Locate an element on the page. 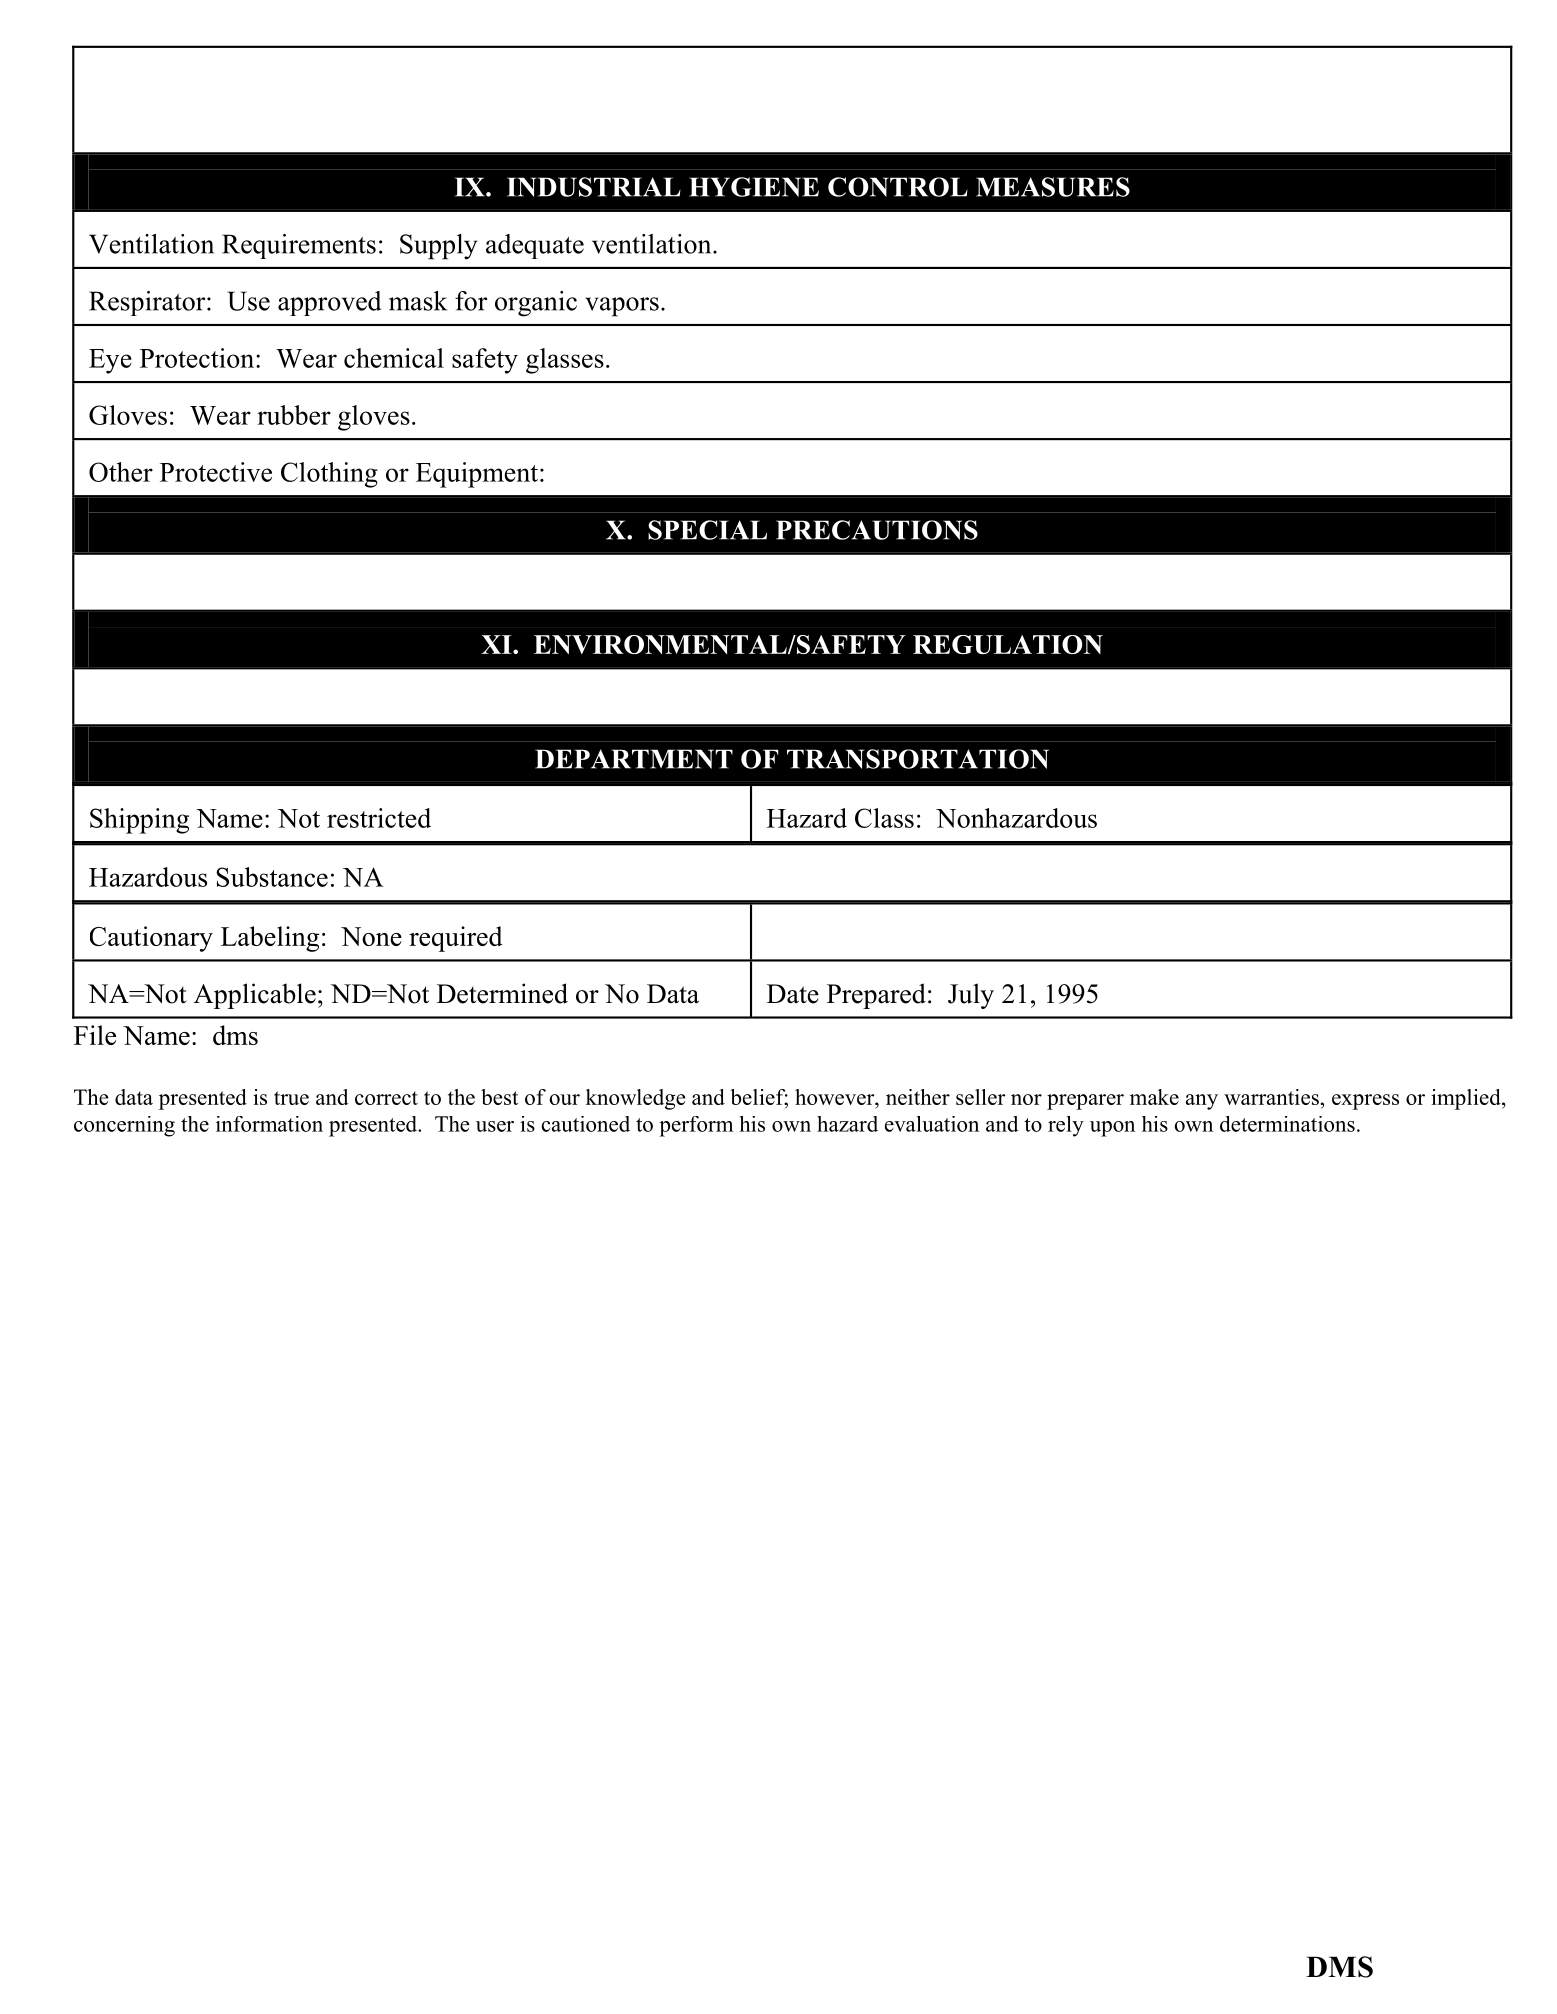 The width and height of the page is (1557, 2014). DEPARTMENT is located at coordinates (634, 759).
